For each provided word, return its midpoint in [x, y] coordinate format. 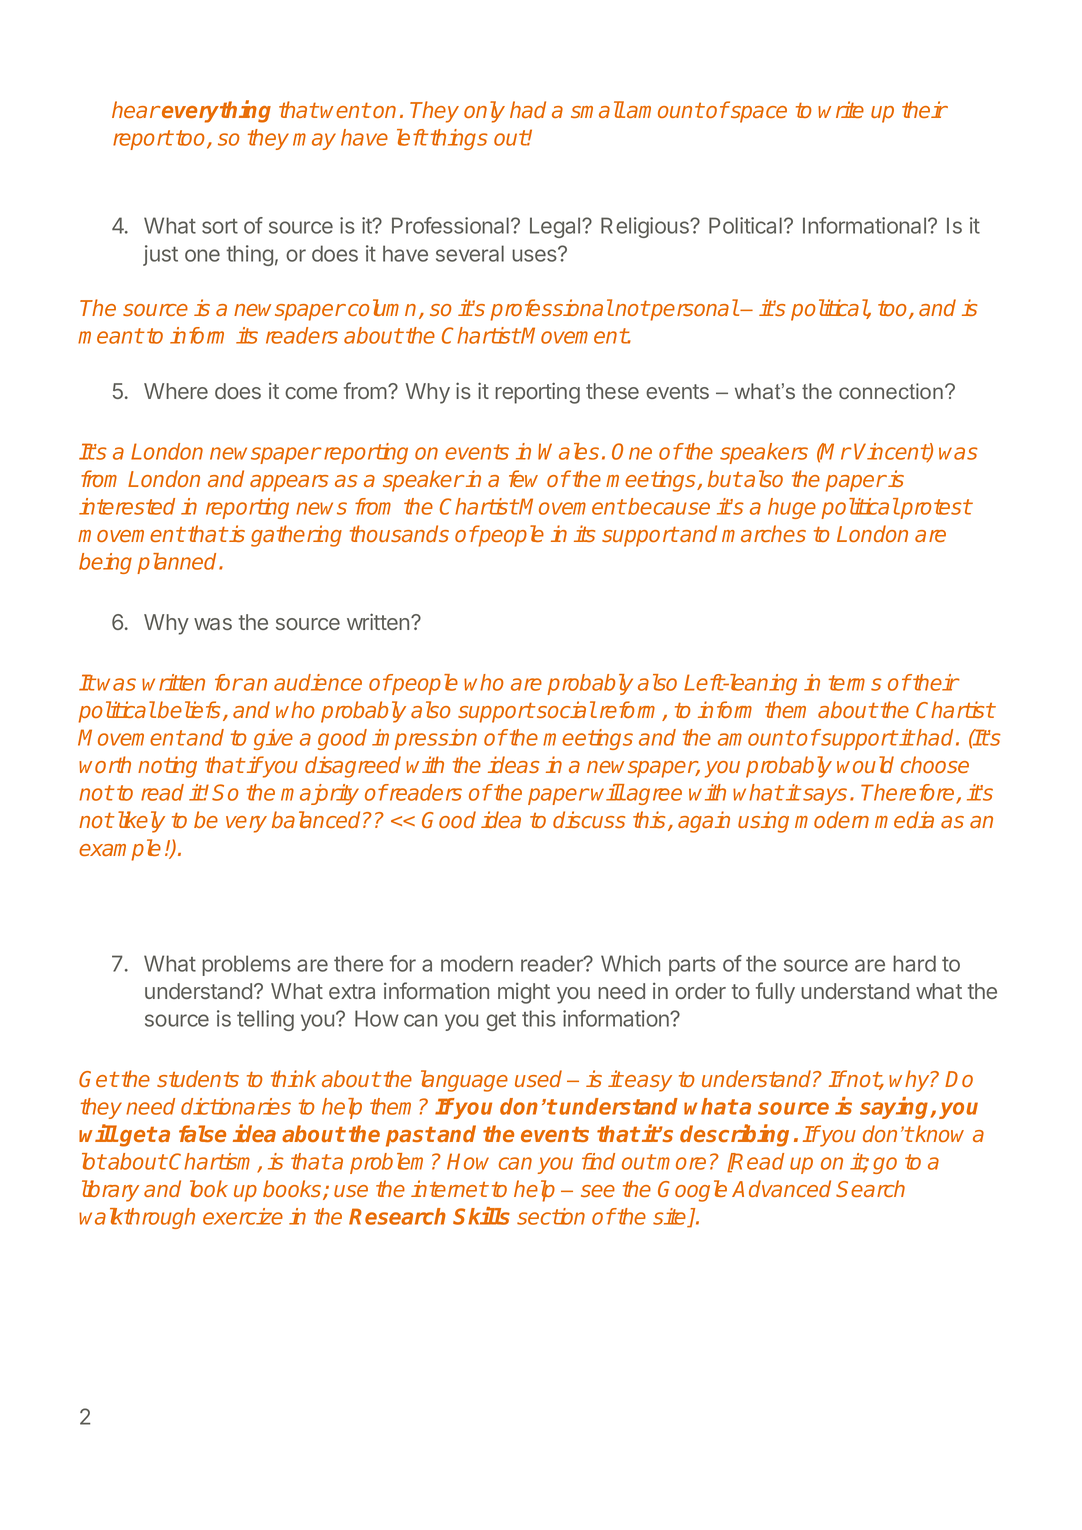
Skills [481, 1216]
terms [855, 683]
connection [891, 391]
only [484, 112]
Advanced [781, 1188]
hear [136, 109]
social [565, 709]
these [612, 391]
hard [914, 963]
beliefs [189, 709]
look [209, 1188]
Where [176, 391]
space [759, 114]
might [524, 993]
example [120, 850]
